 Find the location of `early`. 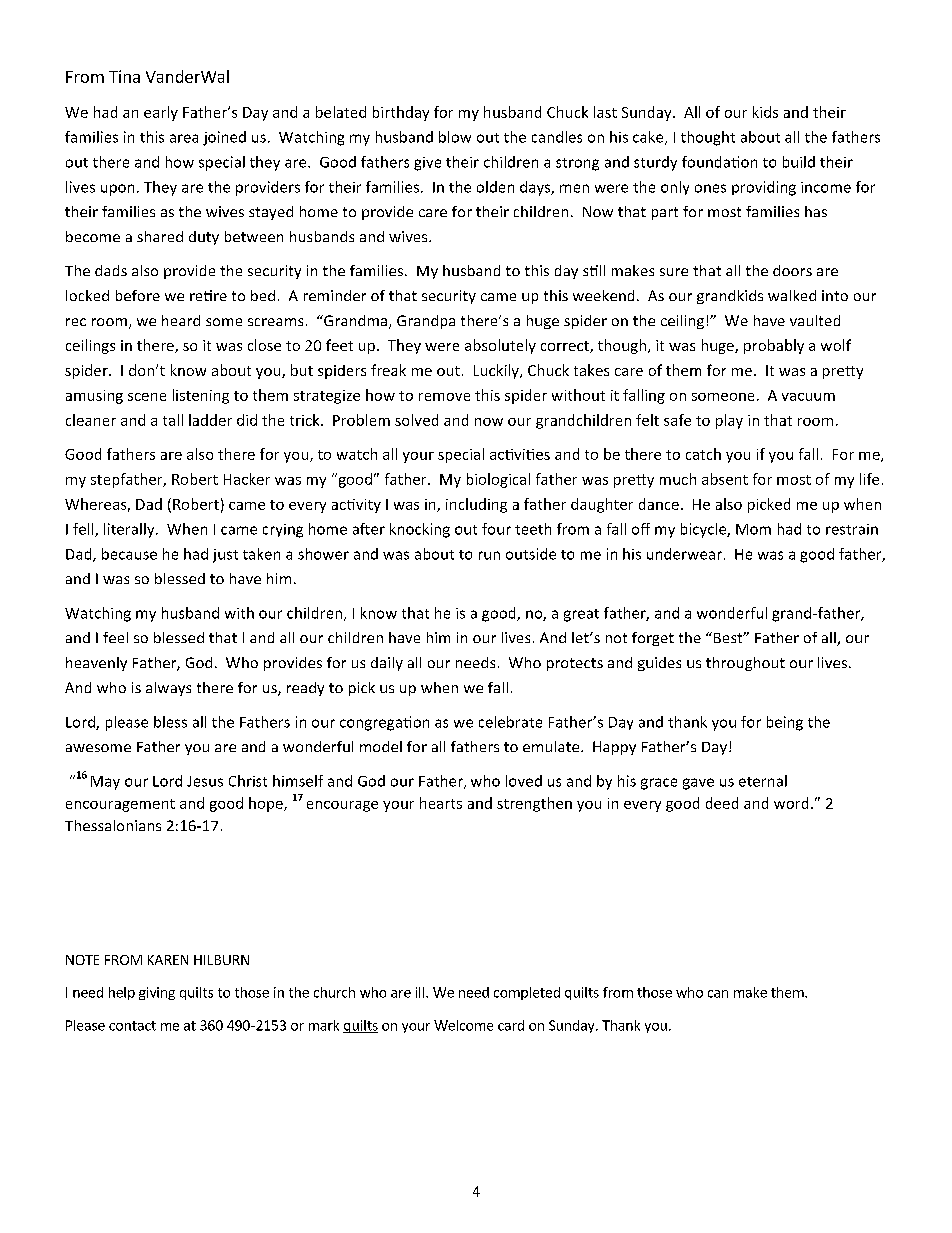

early is located at coordinates (161, 113).
